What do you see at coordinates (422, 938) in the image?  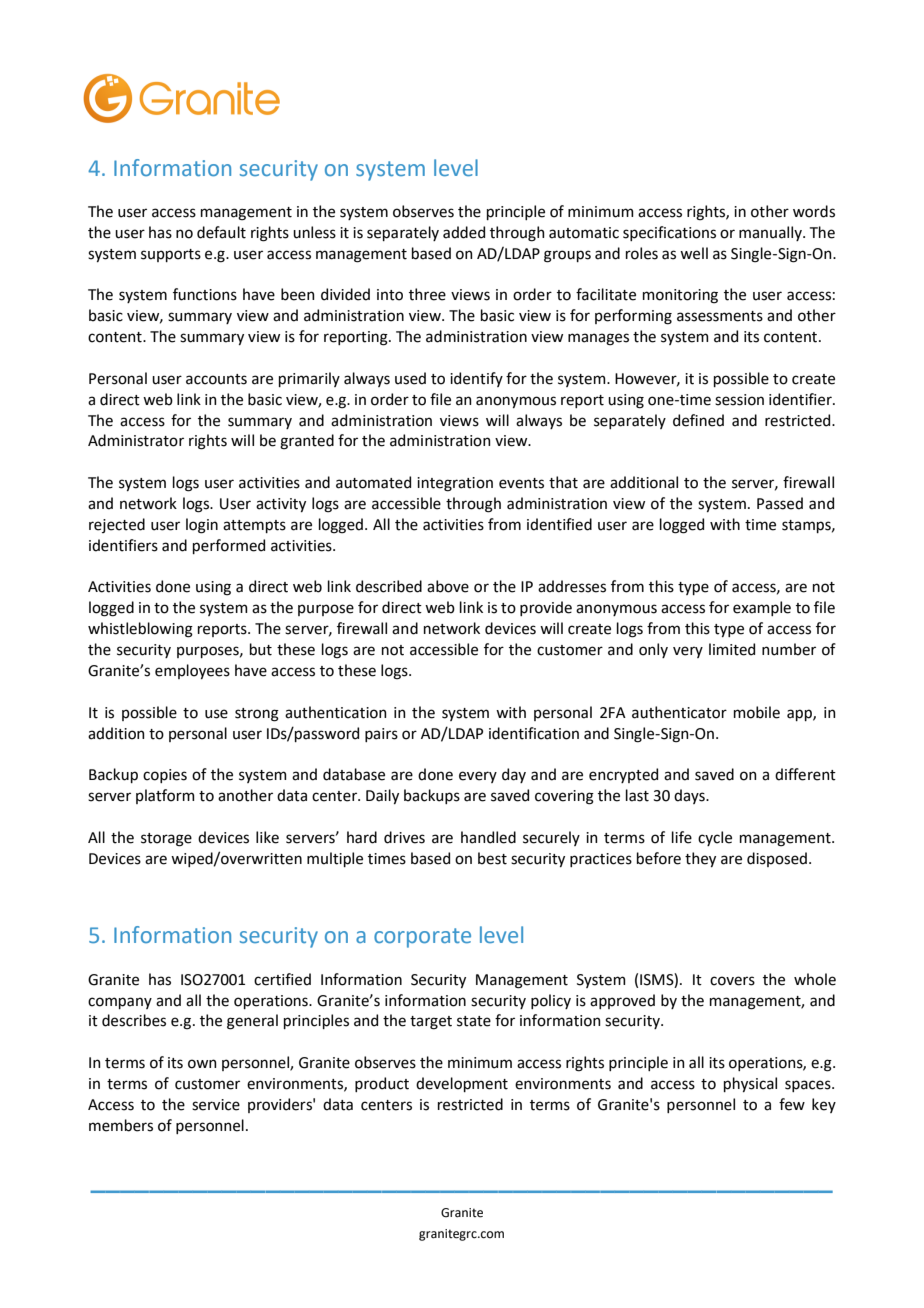 I see `corporate` at bounding box center [422, 938].
